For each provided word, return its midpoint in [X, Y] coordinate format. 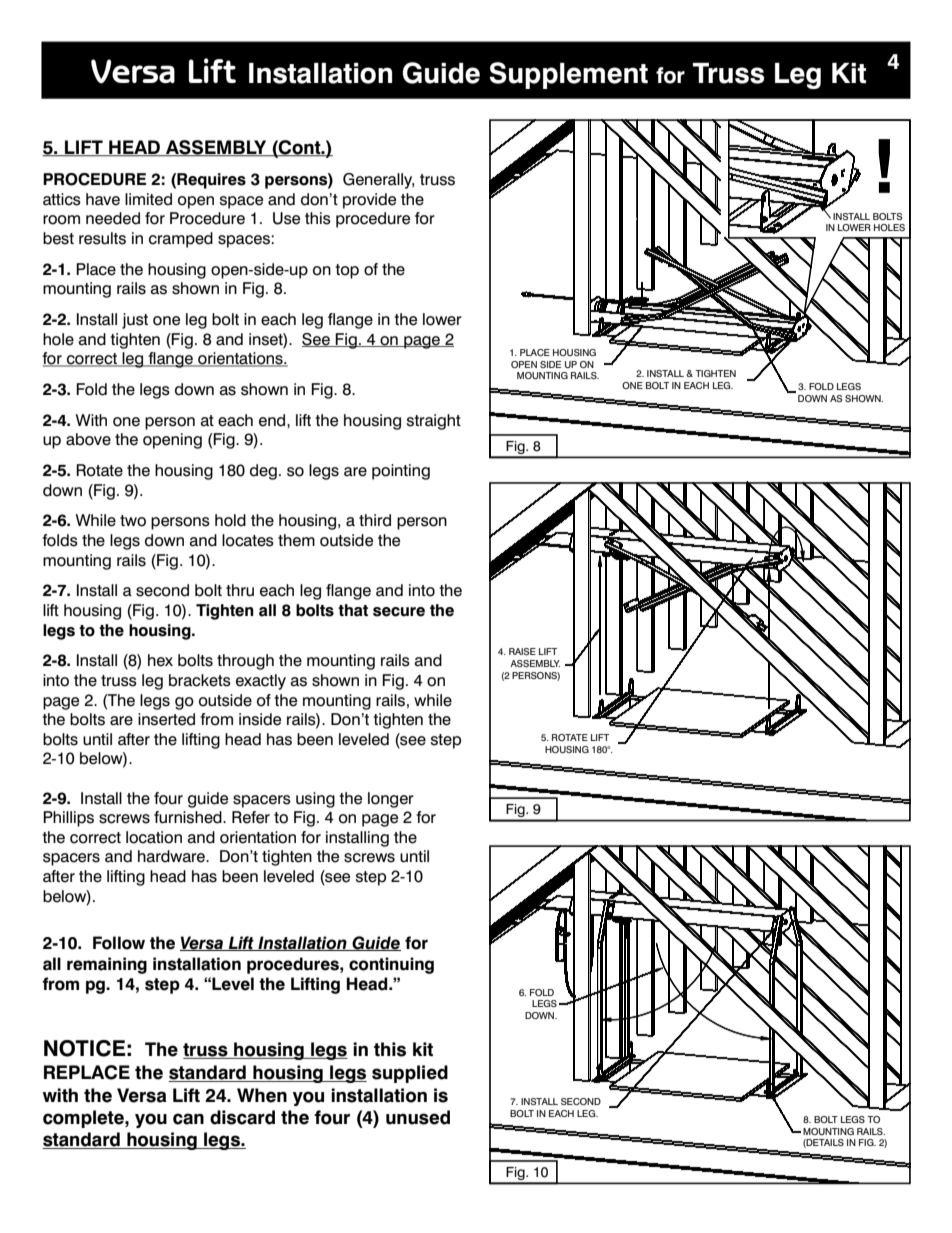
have [103, 199]
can [188, 1119]
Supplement [568, 75]
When [262, 1095]
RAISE [522, 651]
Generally [378, 181]
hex [160, 660]
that [353, 610]
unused [418, 1117]
